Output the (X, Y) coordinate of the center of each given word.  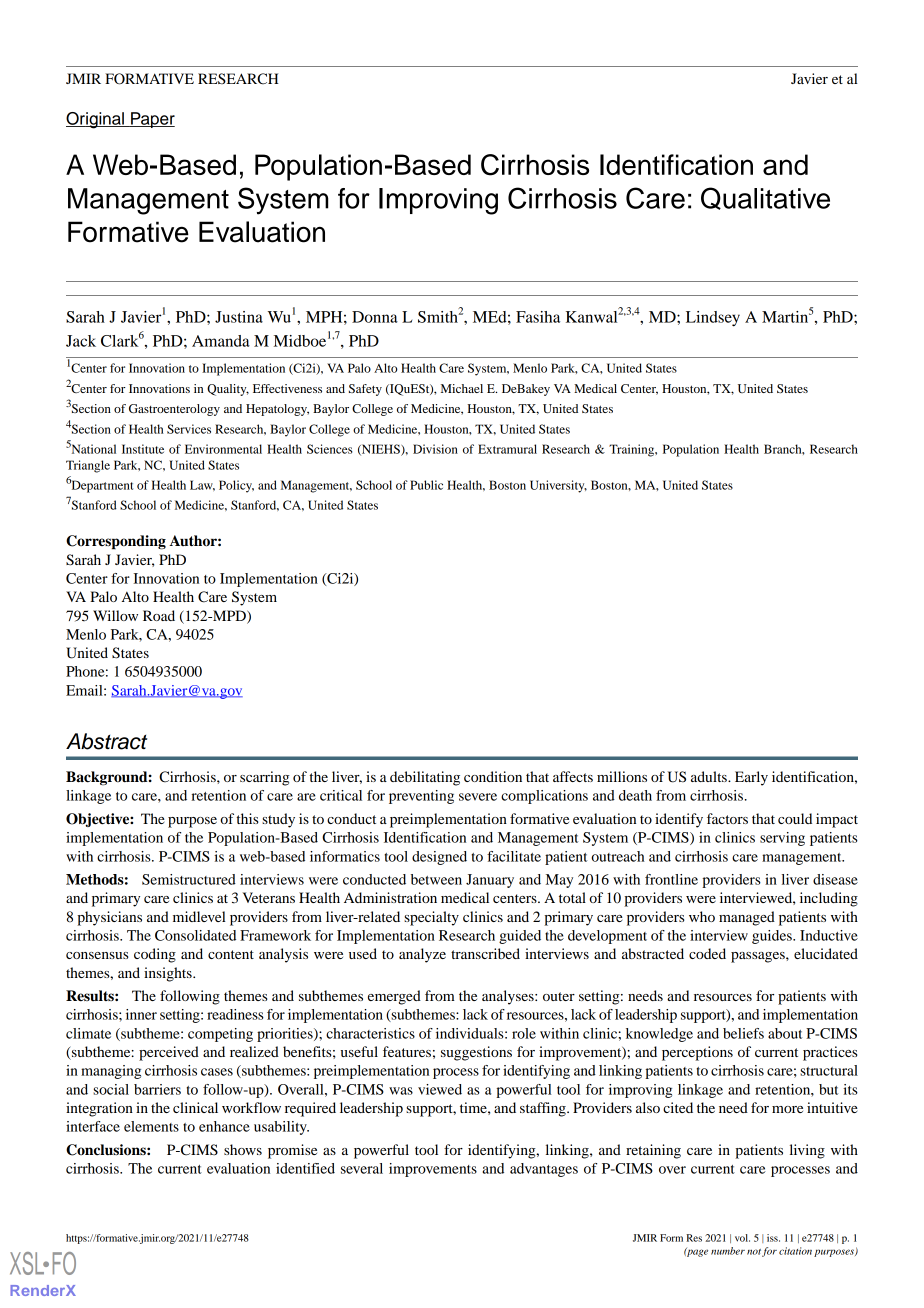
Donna (375, 317)
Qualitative (765, 198)
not (754, 1252)
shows (243, 1149)
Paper (152, 120)
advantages (544, 1170)
